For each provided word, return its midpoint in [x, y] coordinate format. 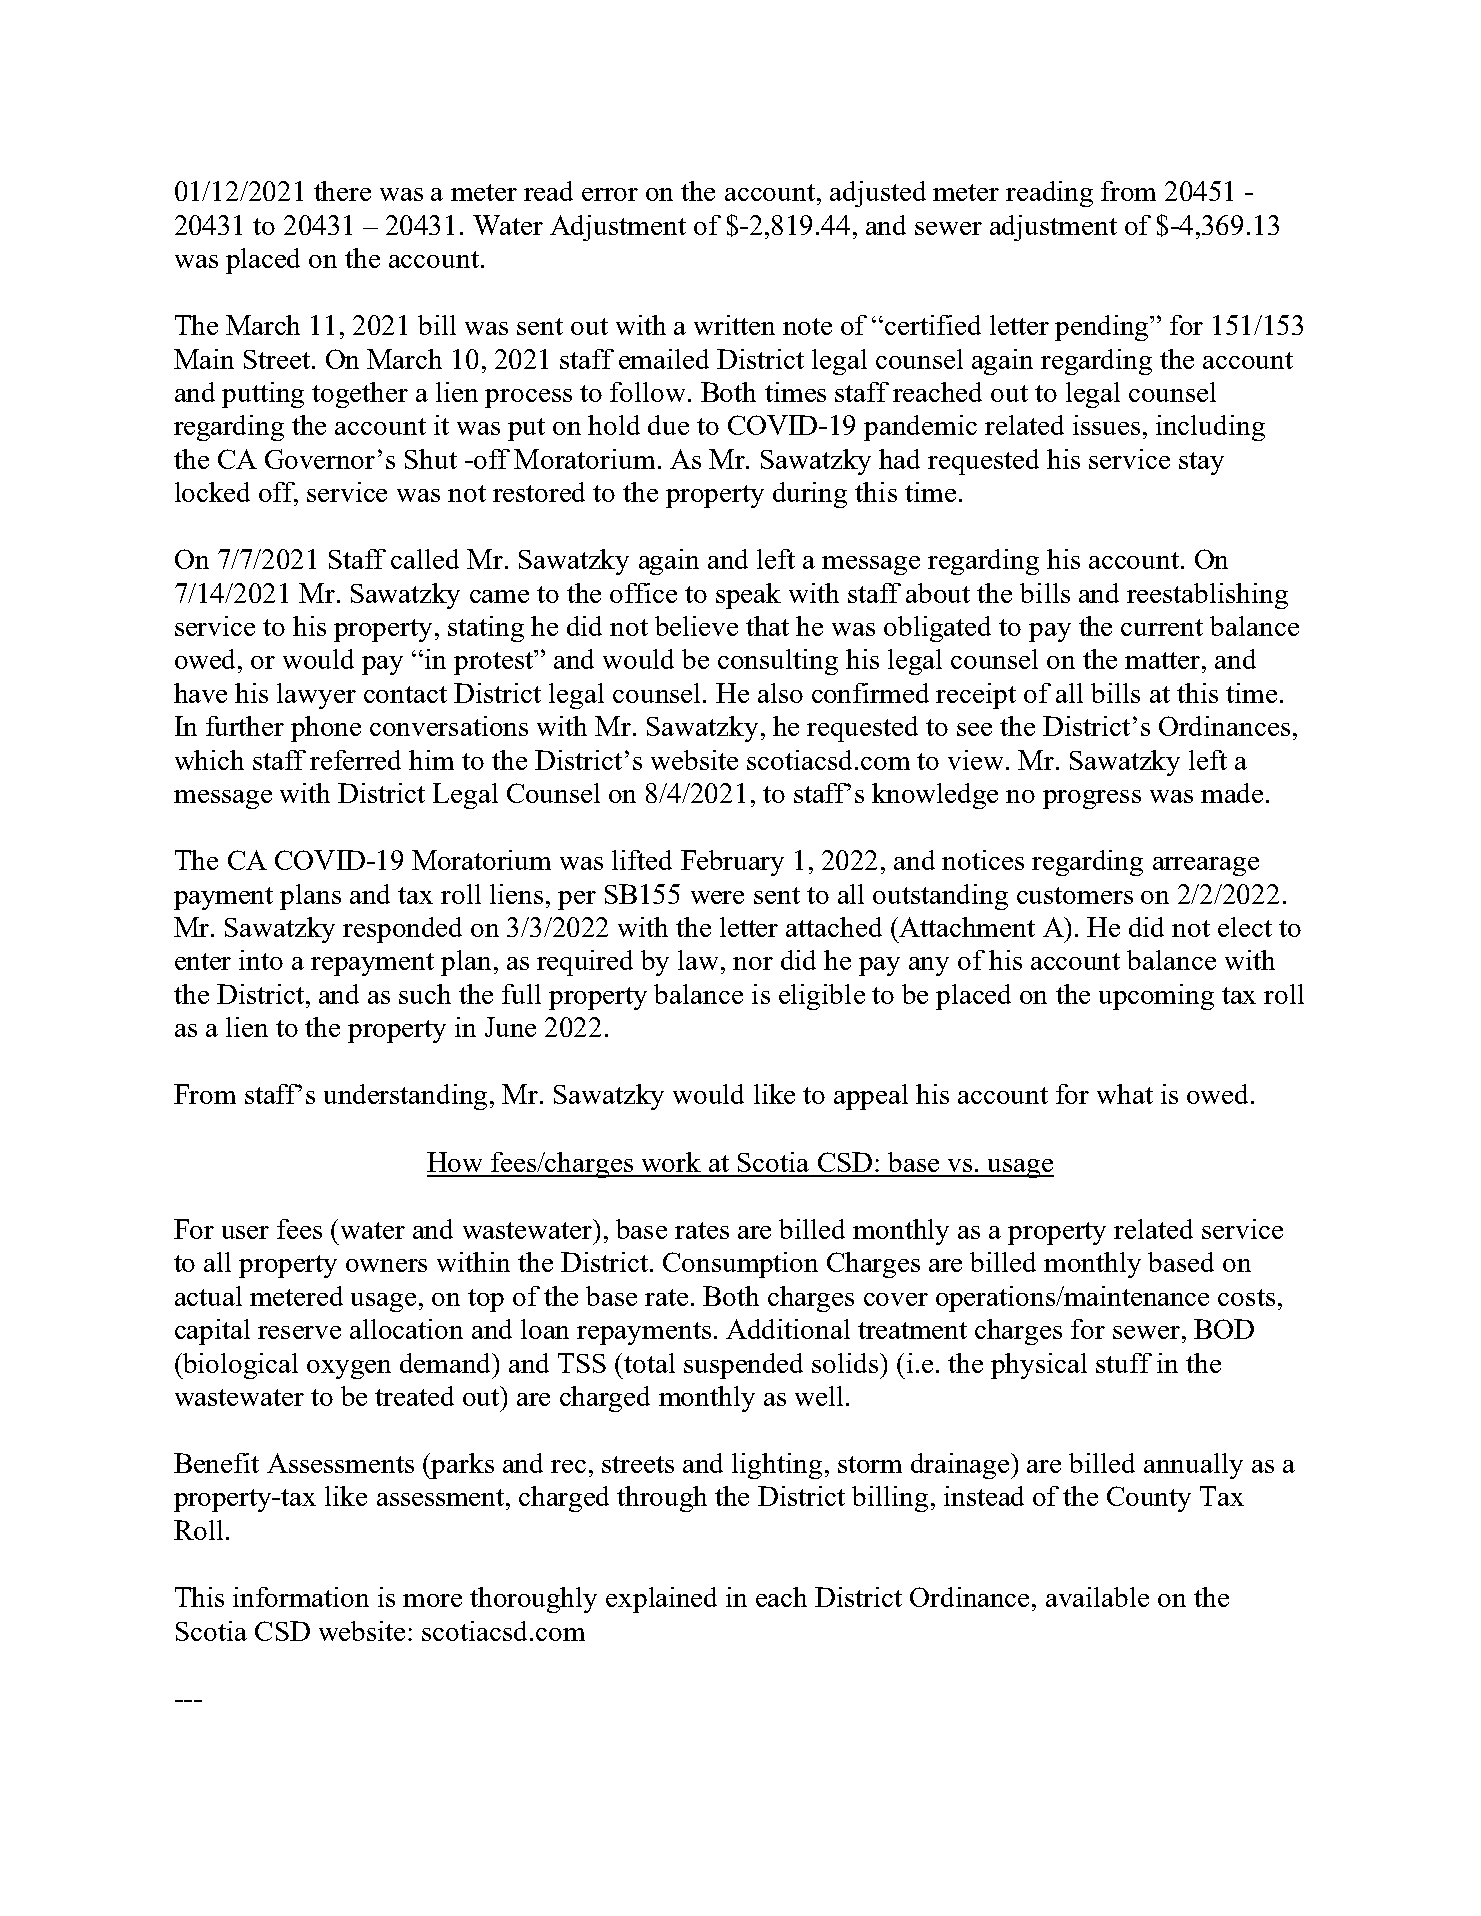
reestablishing [1207, 596]
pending [1103, 328]
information [301, 1597]
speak [748, 596]
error [610, 194]
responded [402, 930]
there [342, 191]
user [245, 1232]
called [425, 559]
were [717, 897]
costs [1246, 1297]
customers [1075, 895]
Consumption [740, 1265]
